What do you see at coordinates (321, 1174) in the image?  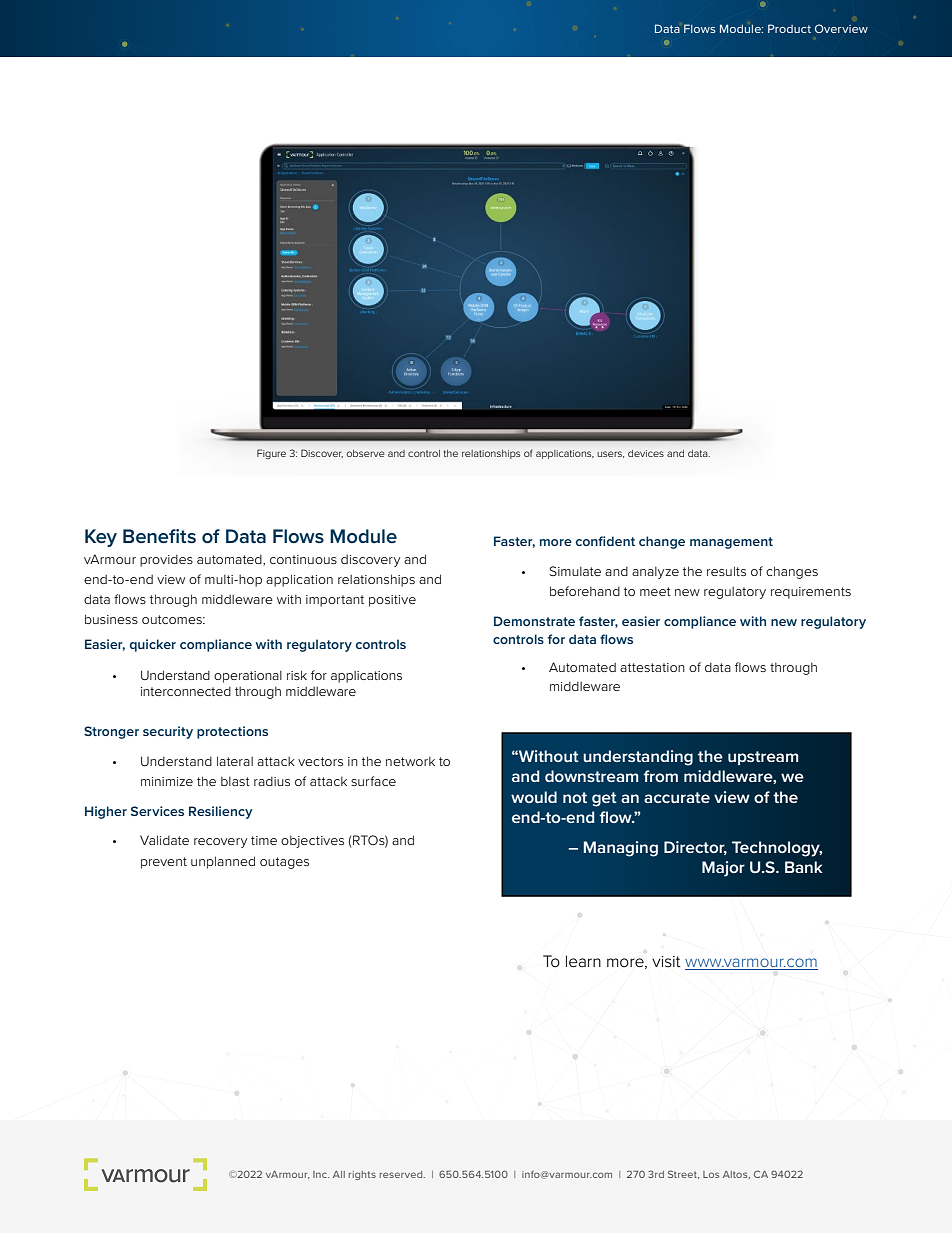 I see `Inc` at bounding box center [321, 1174].
